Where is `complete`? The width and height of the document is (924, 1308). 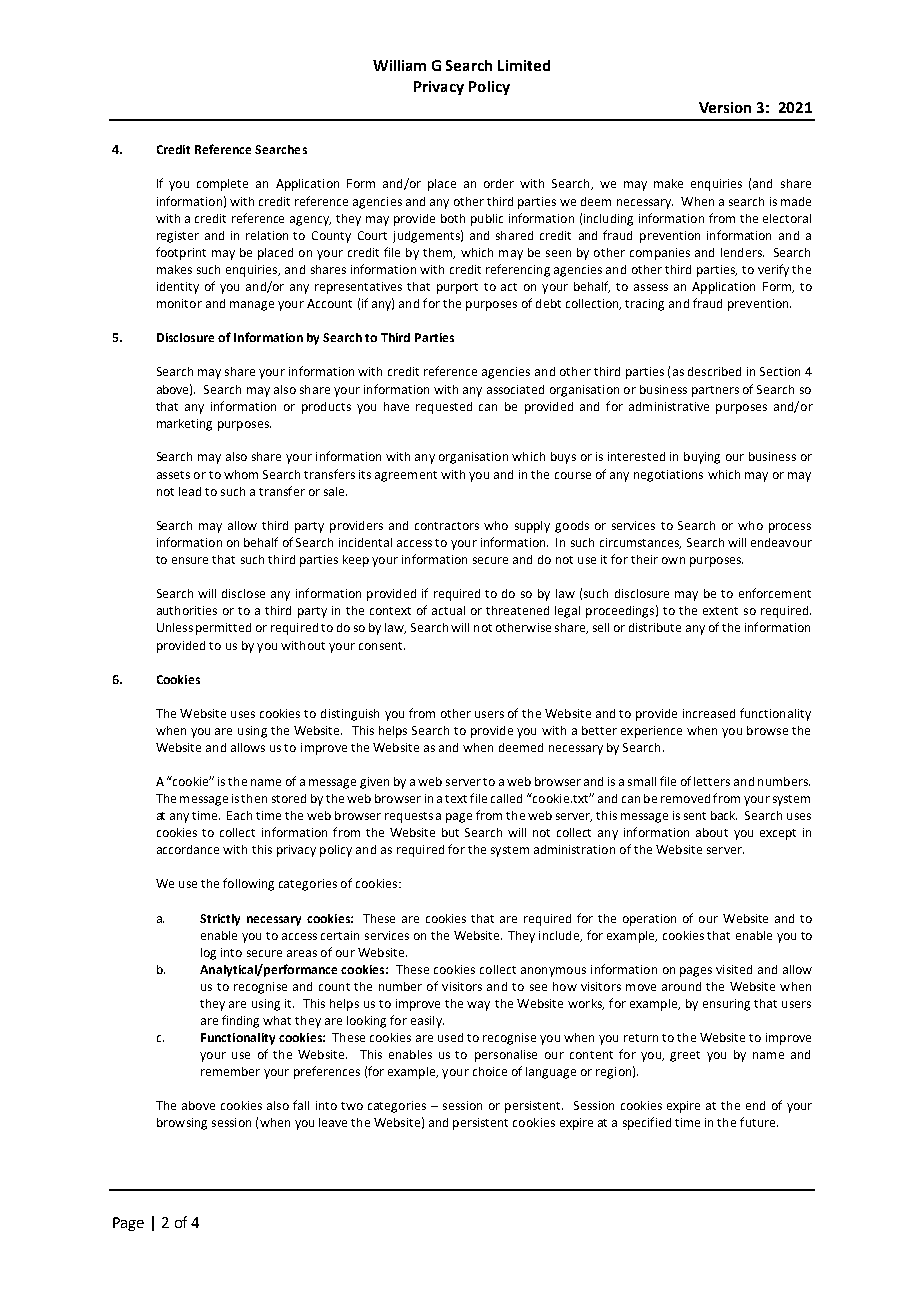
complete is located at coordinates (222, 185).
